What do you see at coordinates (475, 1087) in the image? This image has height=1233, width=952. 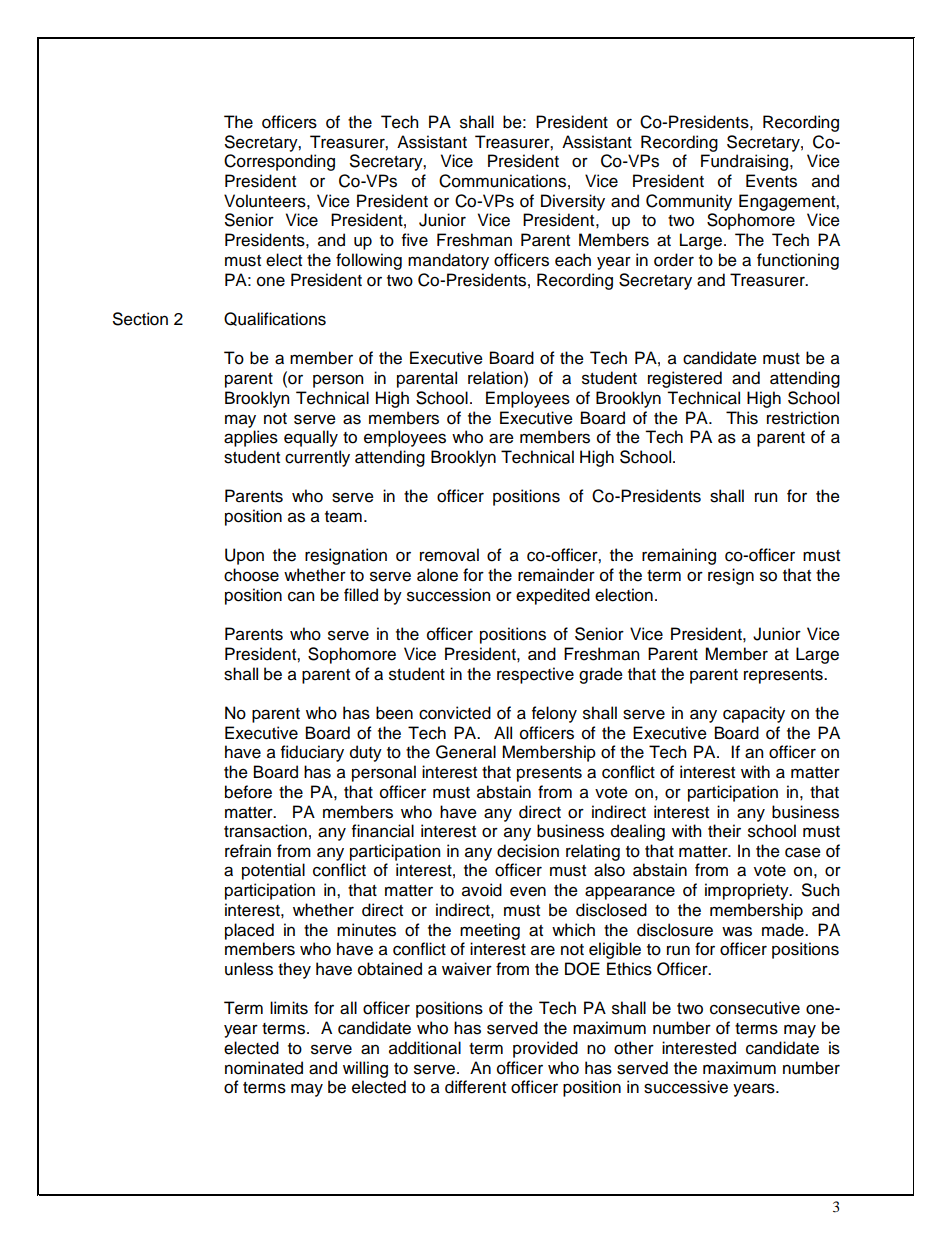 I see `different` at bounding box center [475, 1087].
